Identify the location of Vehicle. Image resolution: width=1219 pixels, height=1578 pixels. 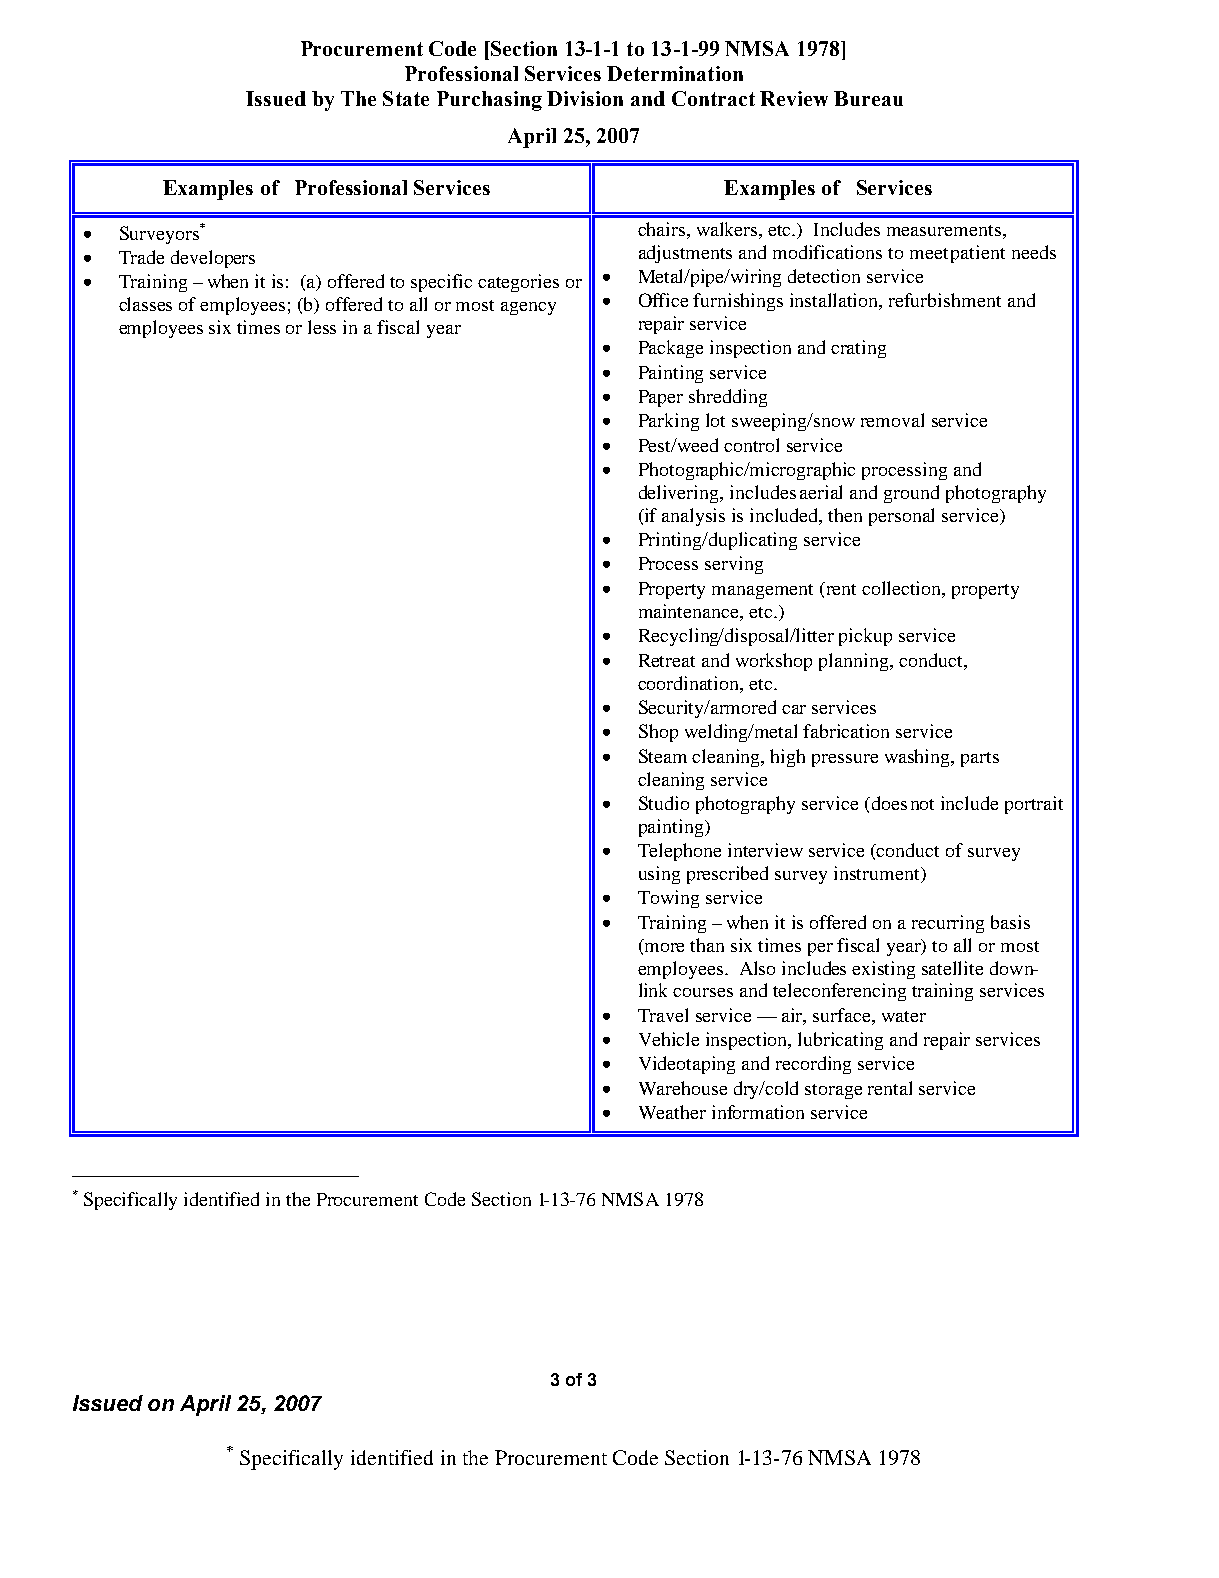
(669, 1039).
